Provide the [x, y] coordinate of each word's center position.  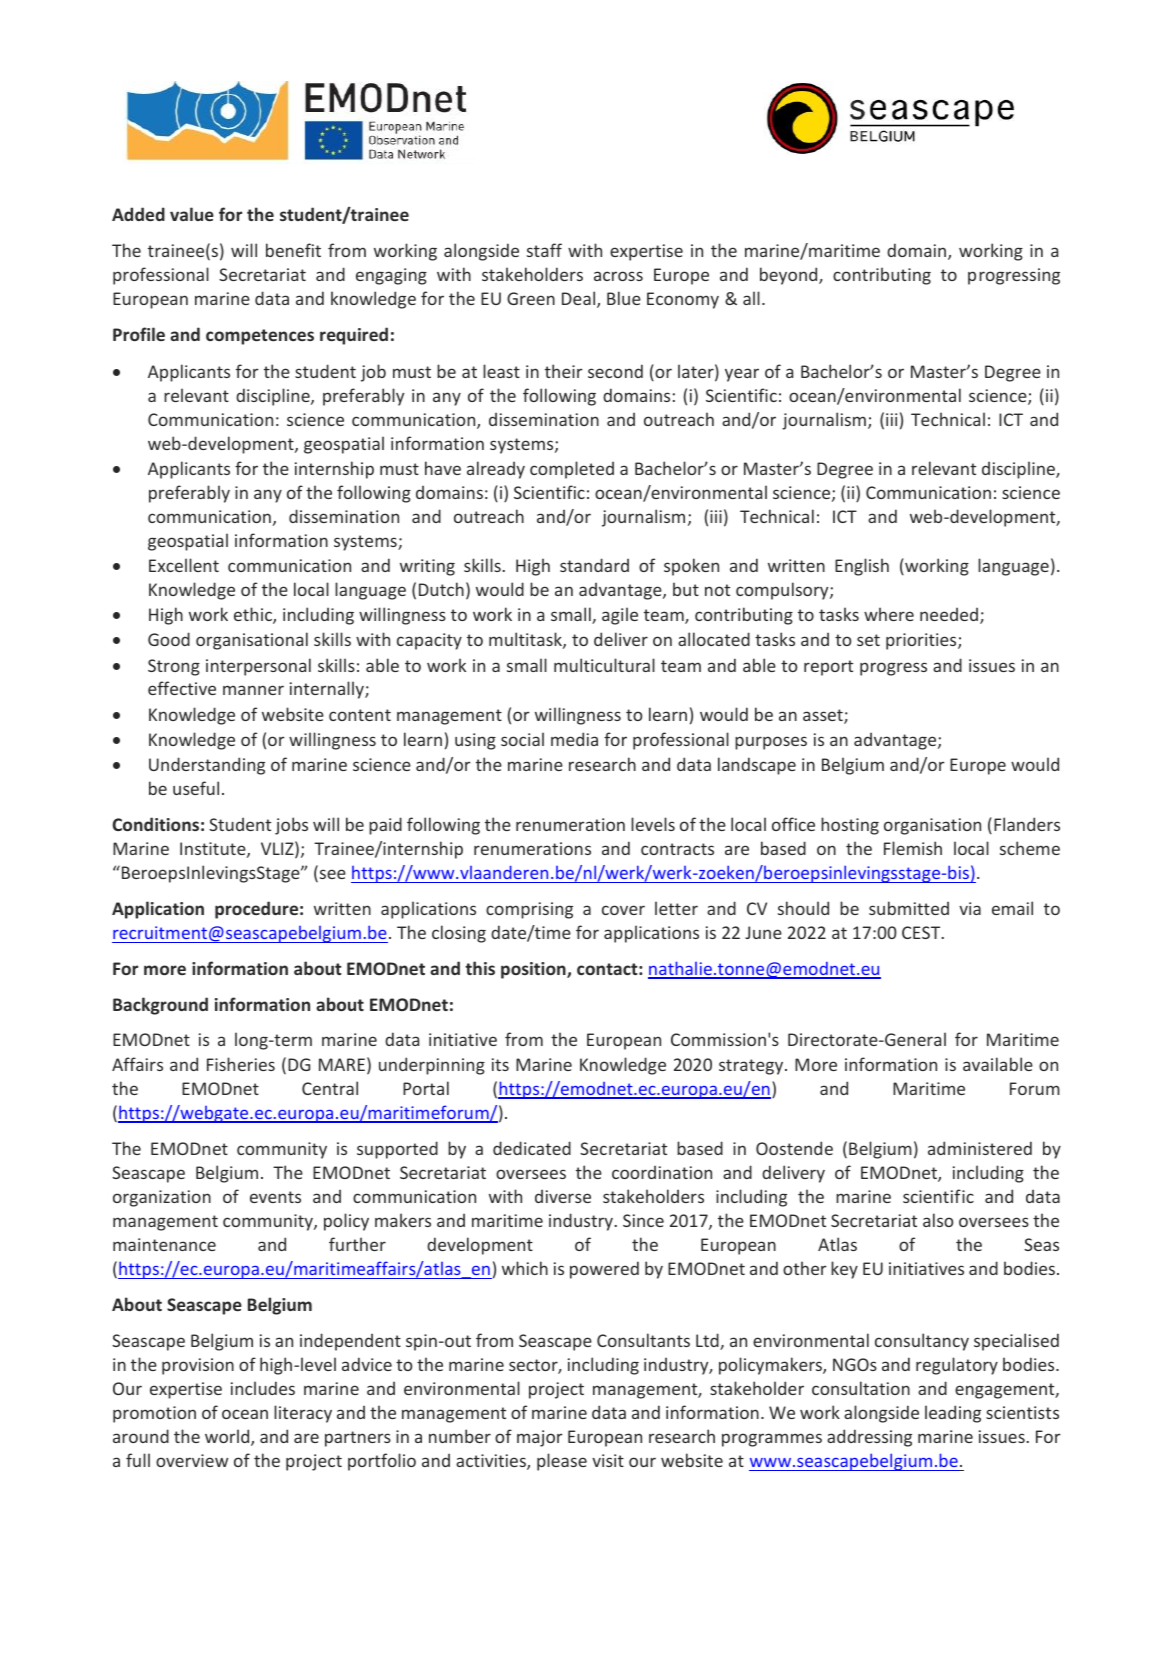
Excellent [184, 565]
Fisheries [241, 1064]
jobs [291, 826]
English [862, 567]
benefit [293, 250]
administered [980, 1148]
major [540, 1438]
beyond [790, 276]
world [228, 1437]
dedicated [532, 1148]
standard [594, 565]
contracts [677, 849]
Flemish [913, 848]
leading [953, 1414]
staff [544, 250]
